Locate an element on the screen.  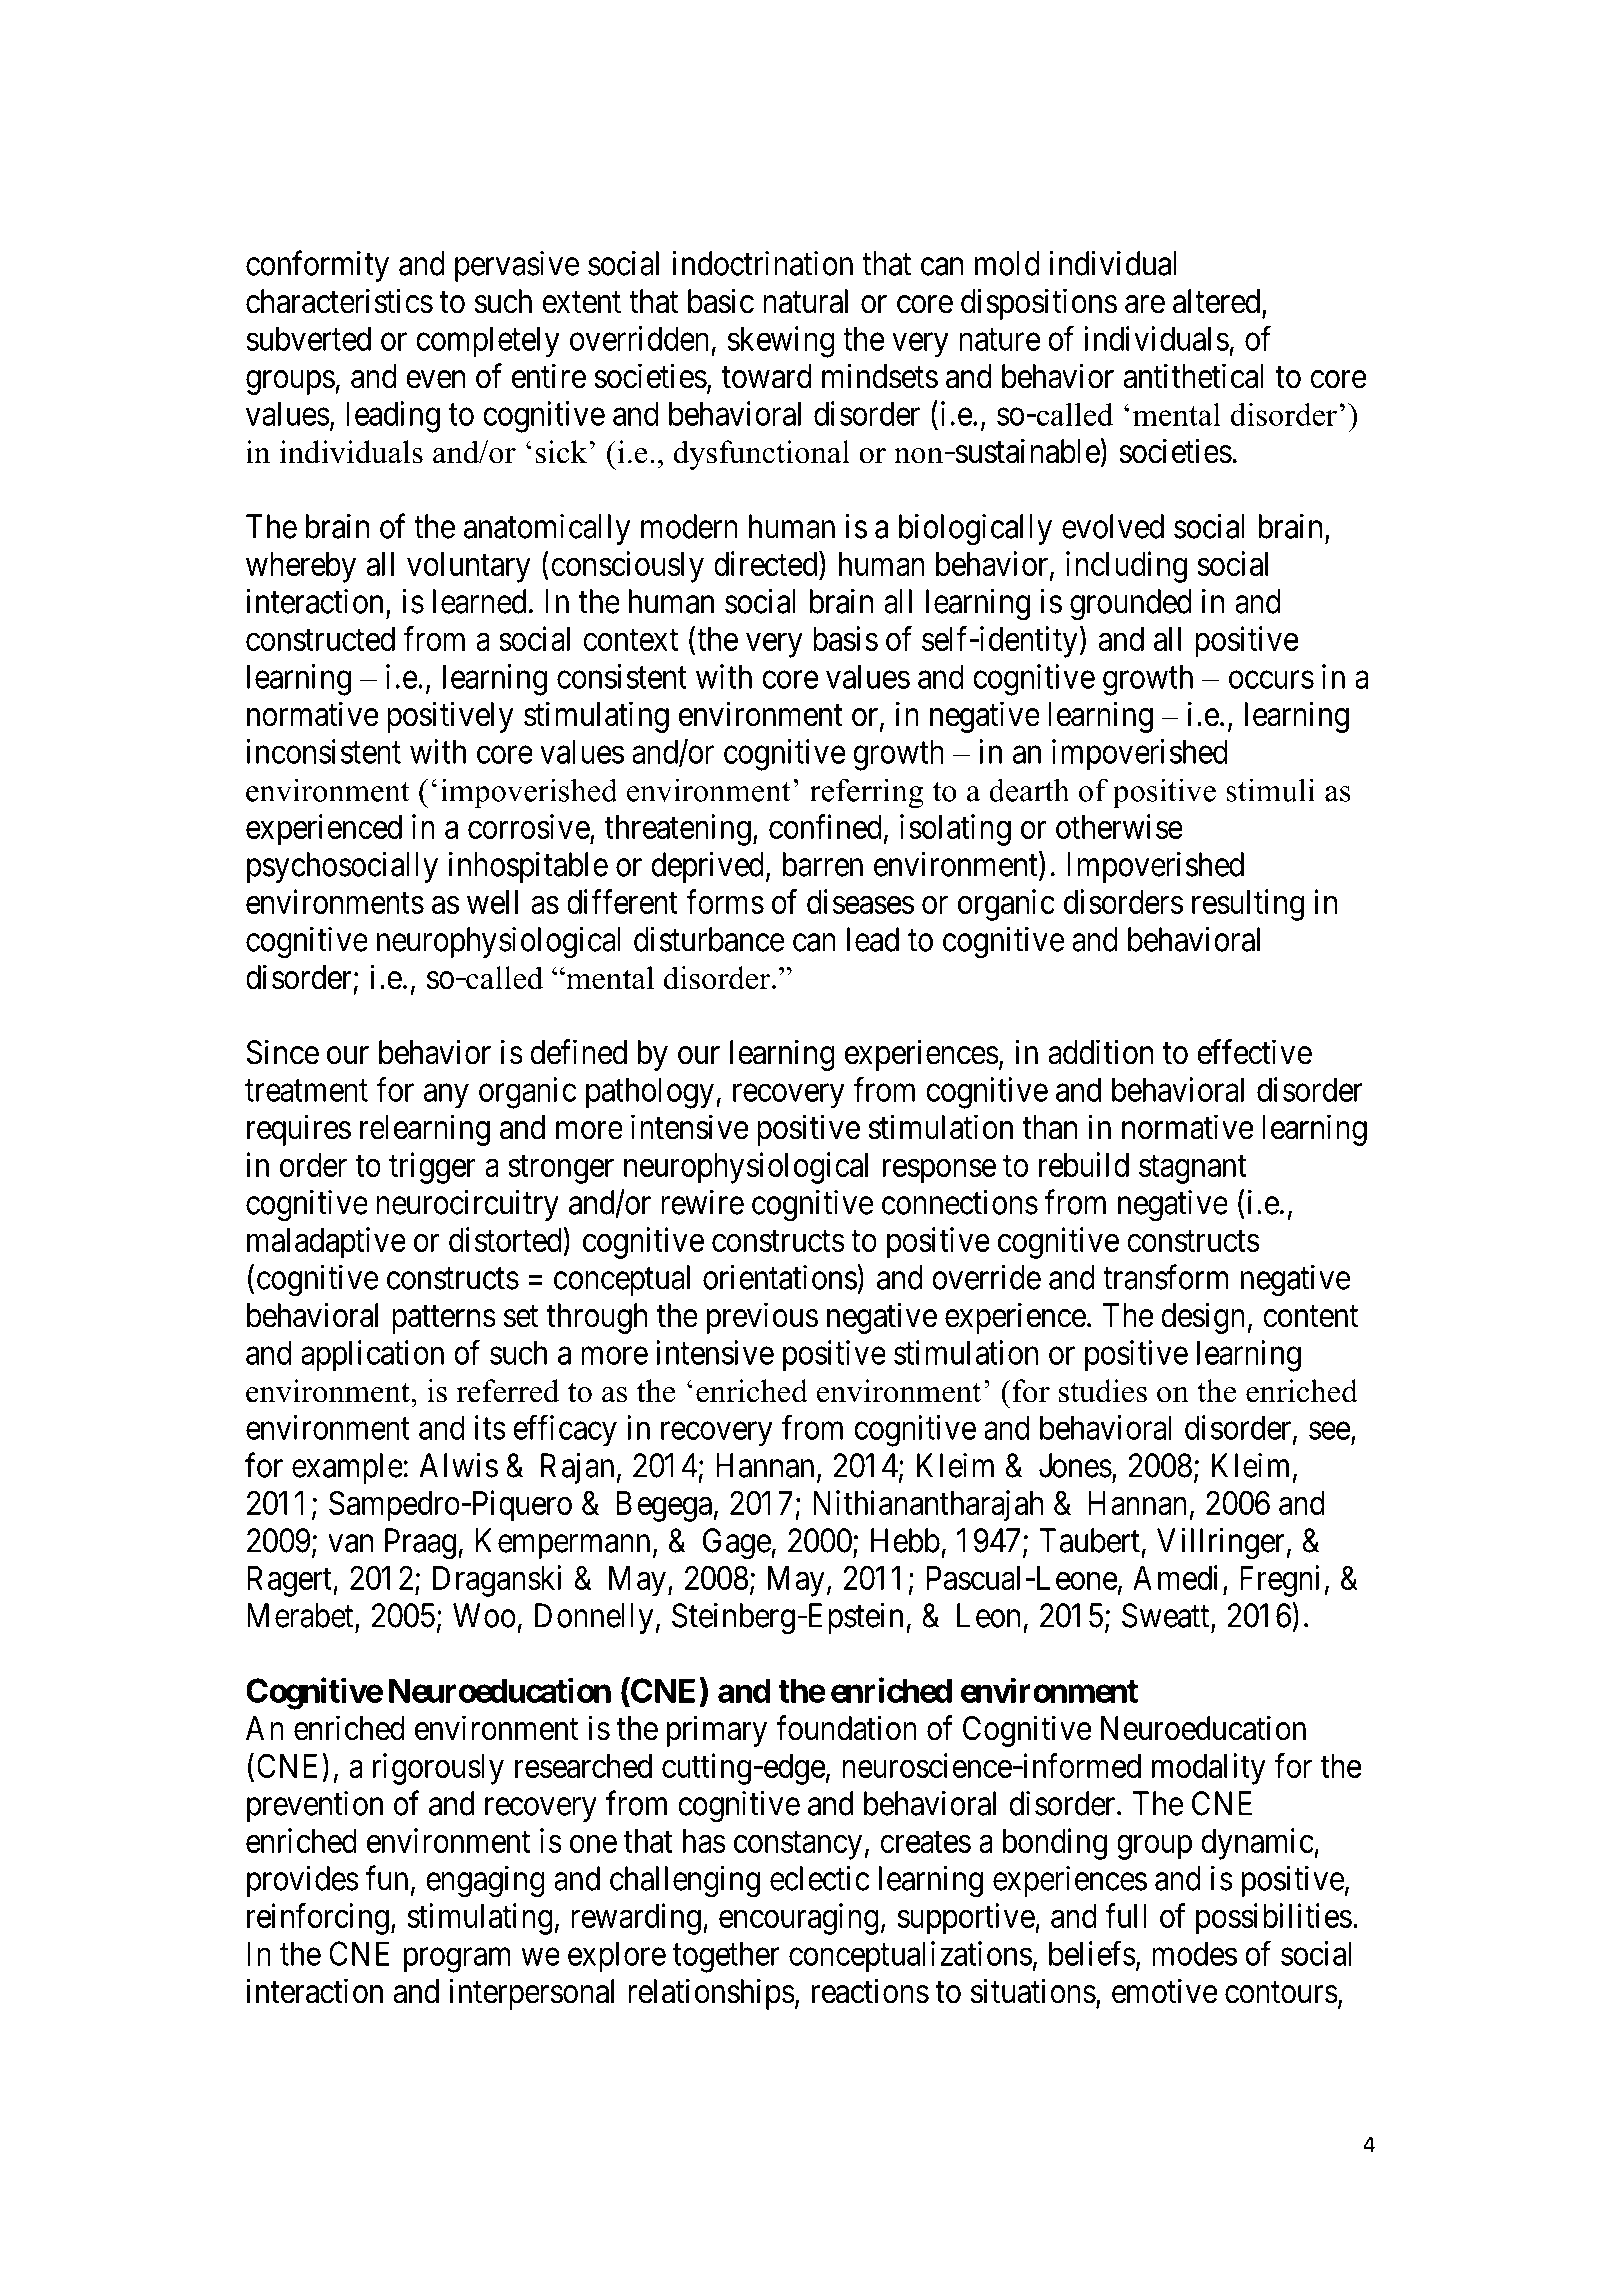
constructed is located at coordinates (320, 639).
